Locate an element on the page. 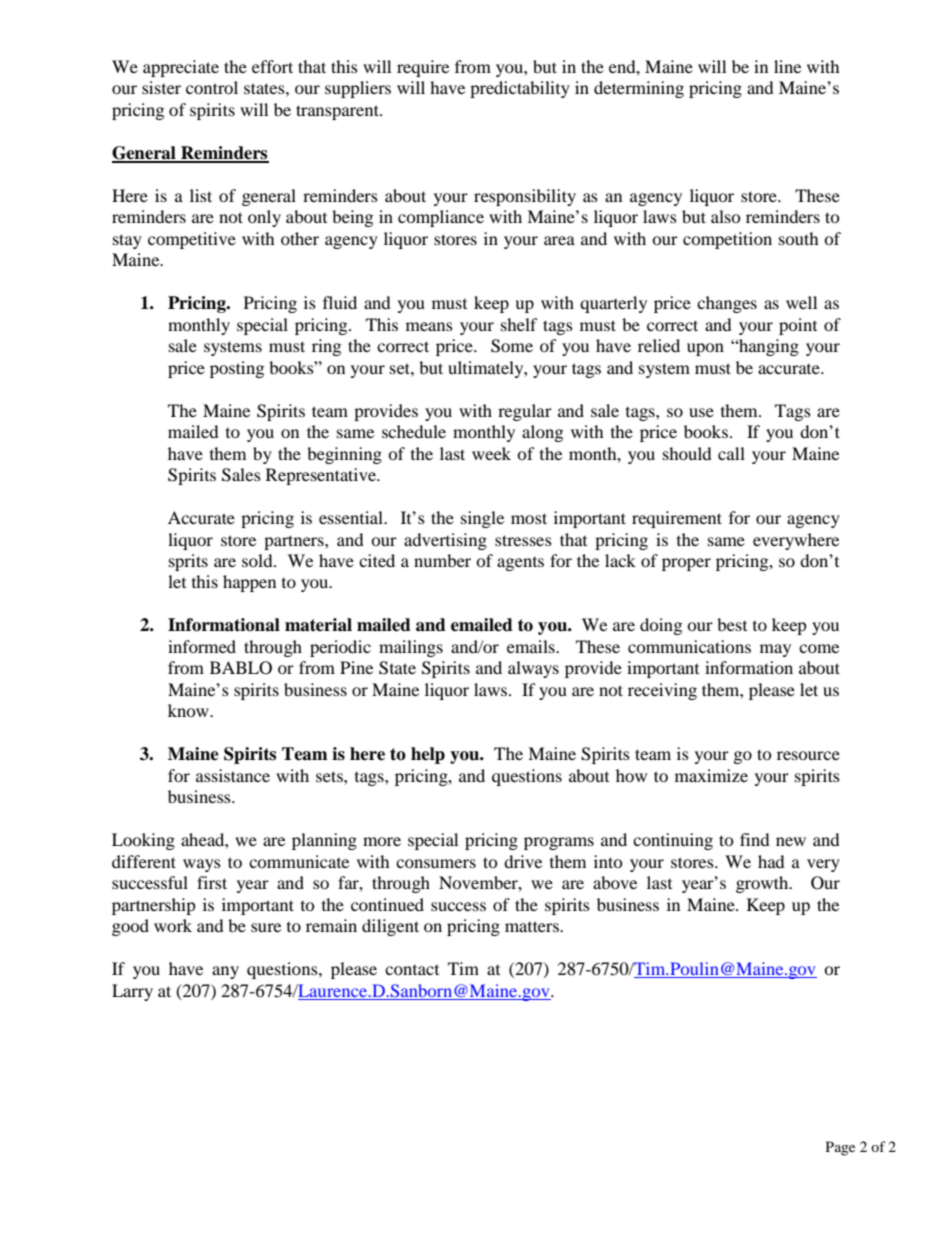 The width and height of the image is (952, 1233). Larry is located at coordinates (132, 992).
